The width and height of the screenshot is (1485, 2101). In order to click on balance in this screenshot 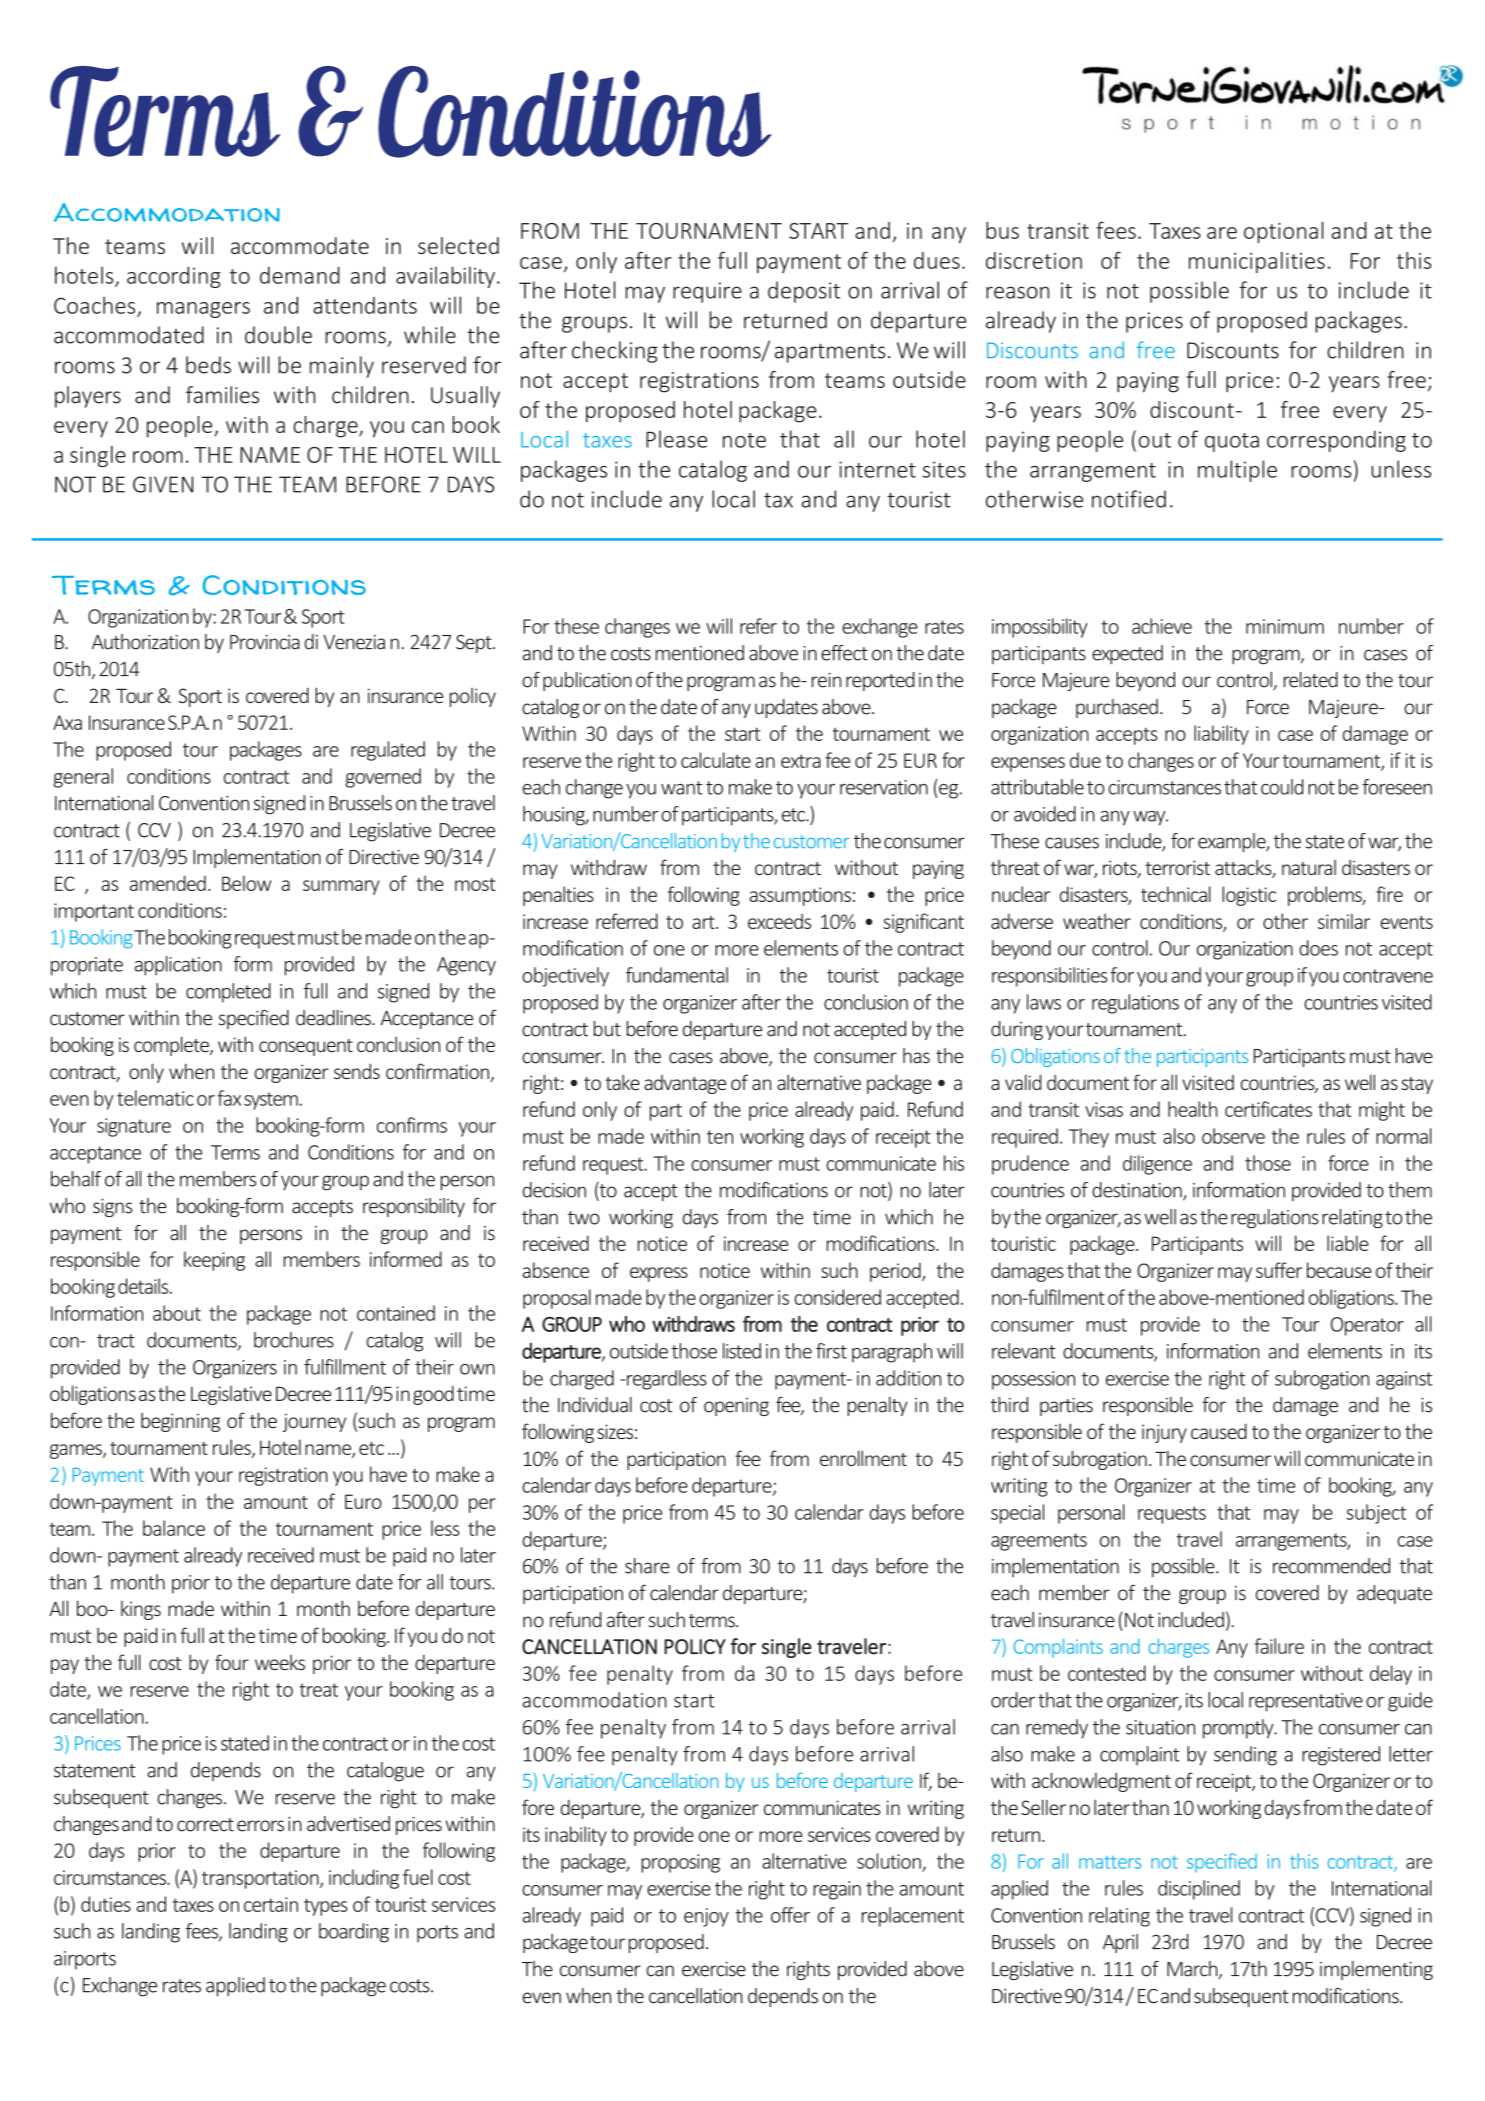, I will do `click(174, 1528)`.
